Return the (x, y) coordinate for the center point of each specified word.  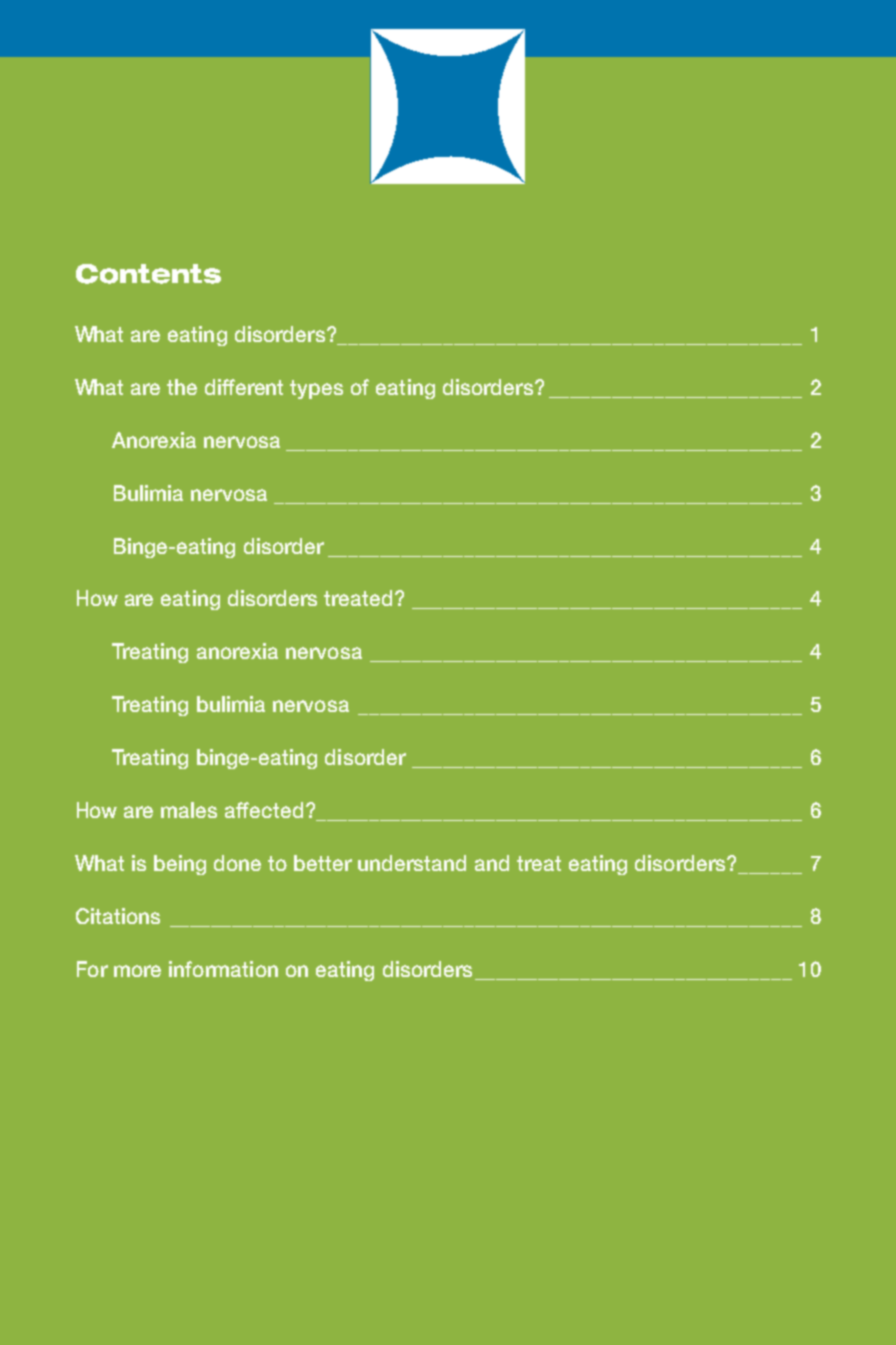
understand (412, 863)
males (189, 810)
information (223, 969)
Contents (148, 274)
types (316, 389)
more (137, 971)
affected (264, 810)
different (244, 387)
